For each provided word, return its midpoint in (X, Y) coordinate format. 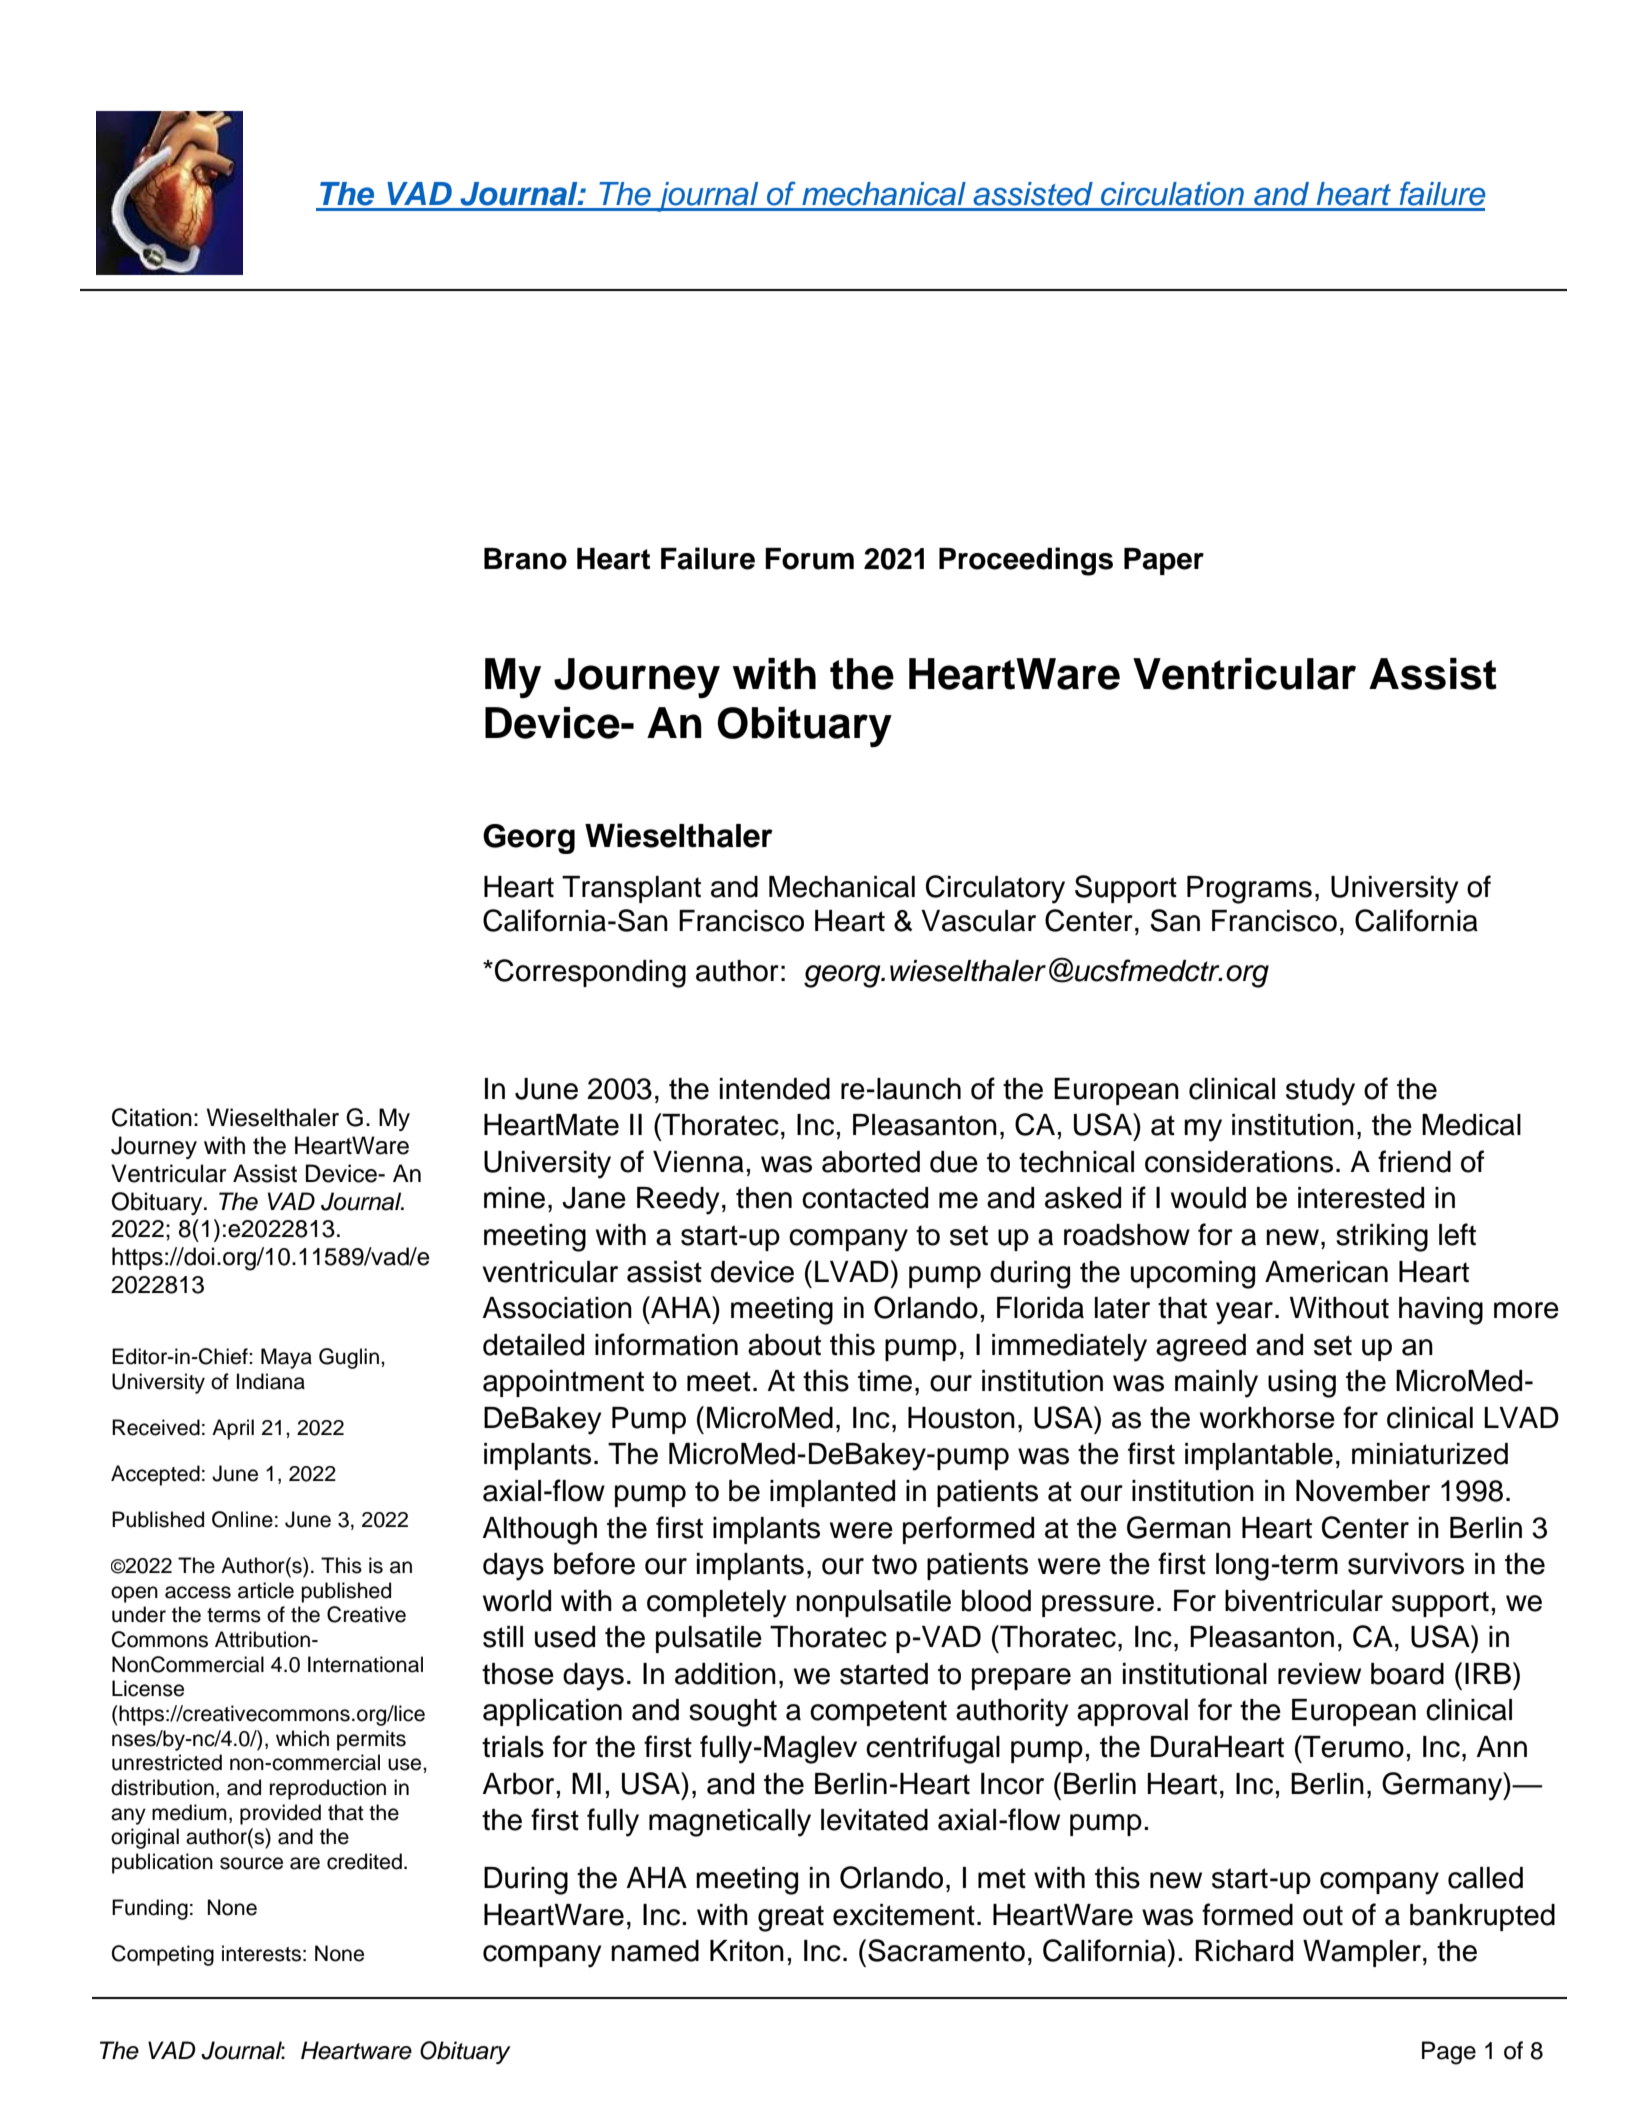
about (784, 1345)
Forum (809, 559)
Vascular (978, 921)
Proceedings (1026, 561)
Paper (1164, 561)
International (365, 1664)
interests (261, 1953)
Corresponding (590, 973)
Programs (1249, 890)
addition (725, 1674)
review (1319, 1674)
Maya (286, 1358)
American (1326, 1272)
